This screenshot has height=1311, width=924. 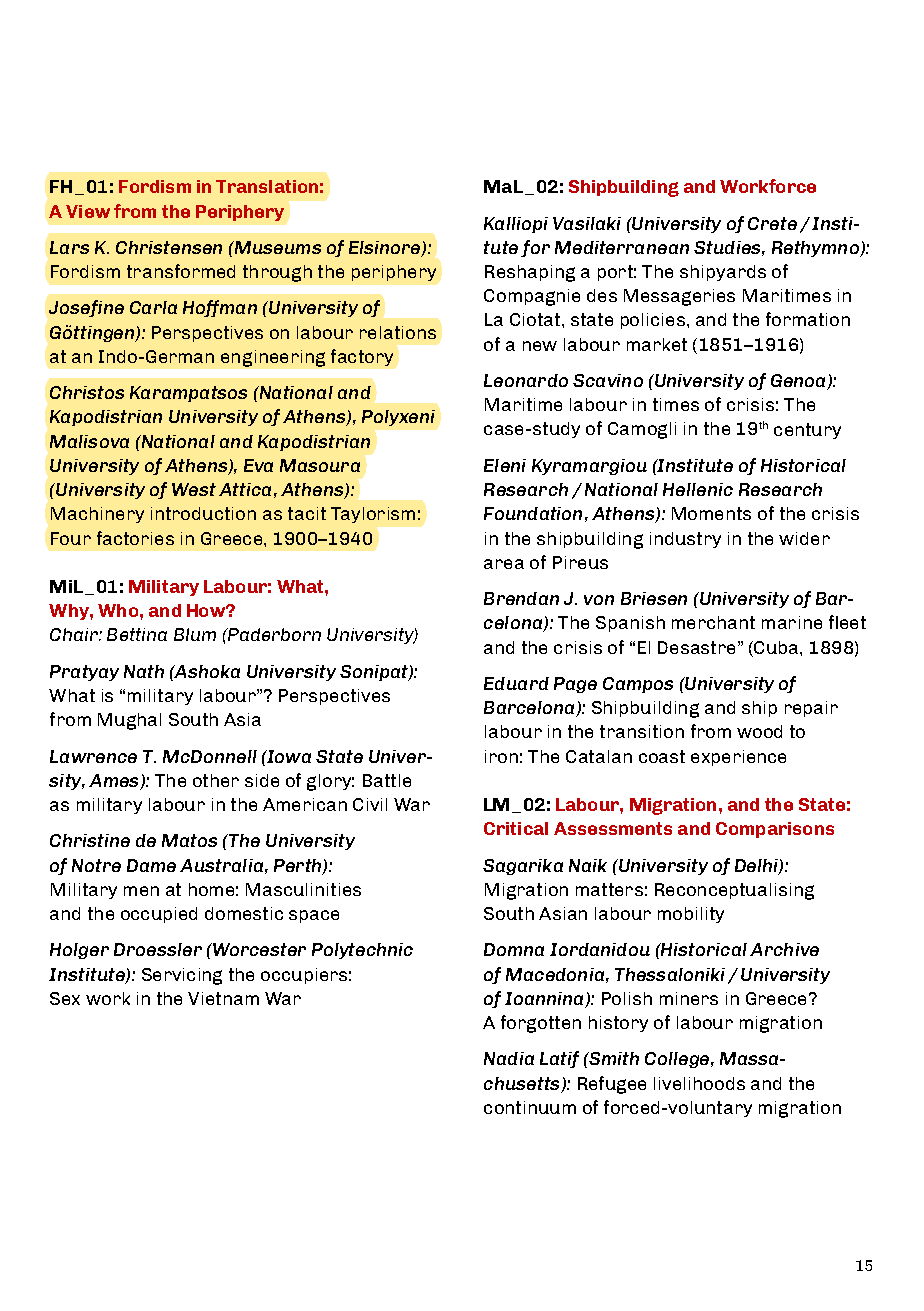 What do you see at coordinates (509, 1058) in the screenshot?
I see `Nadia` at bounding box center [509, 1058].
